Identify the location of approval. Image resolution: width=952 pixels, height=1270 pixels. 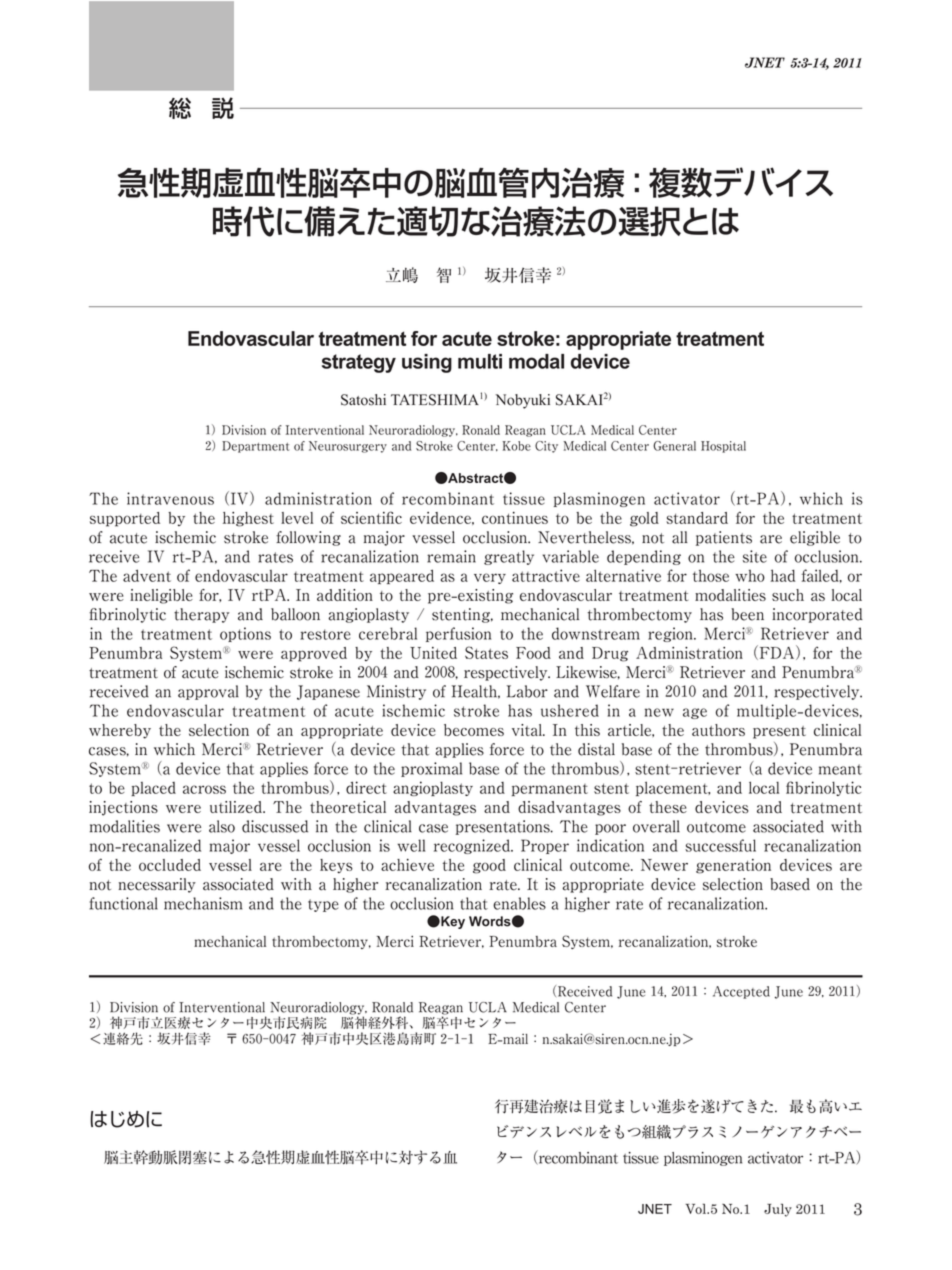
(208, 692).
